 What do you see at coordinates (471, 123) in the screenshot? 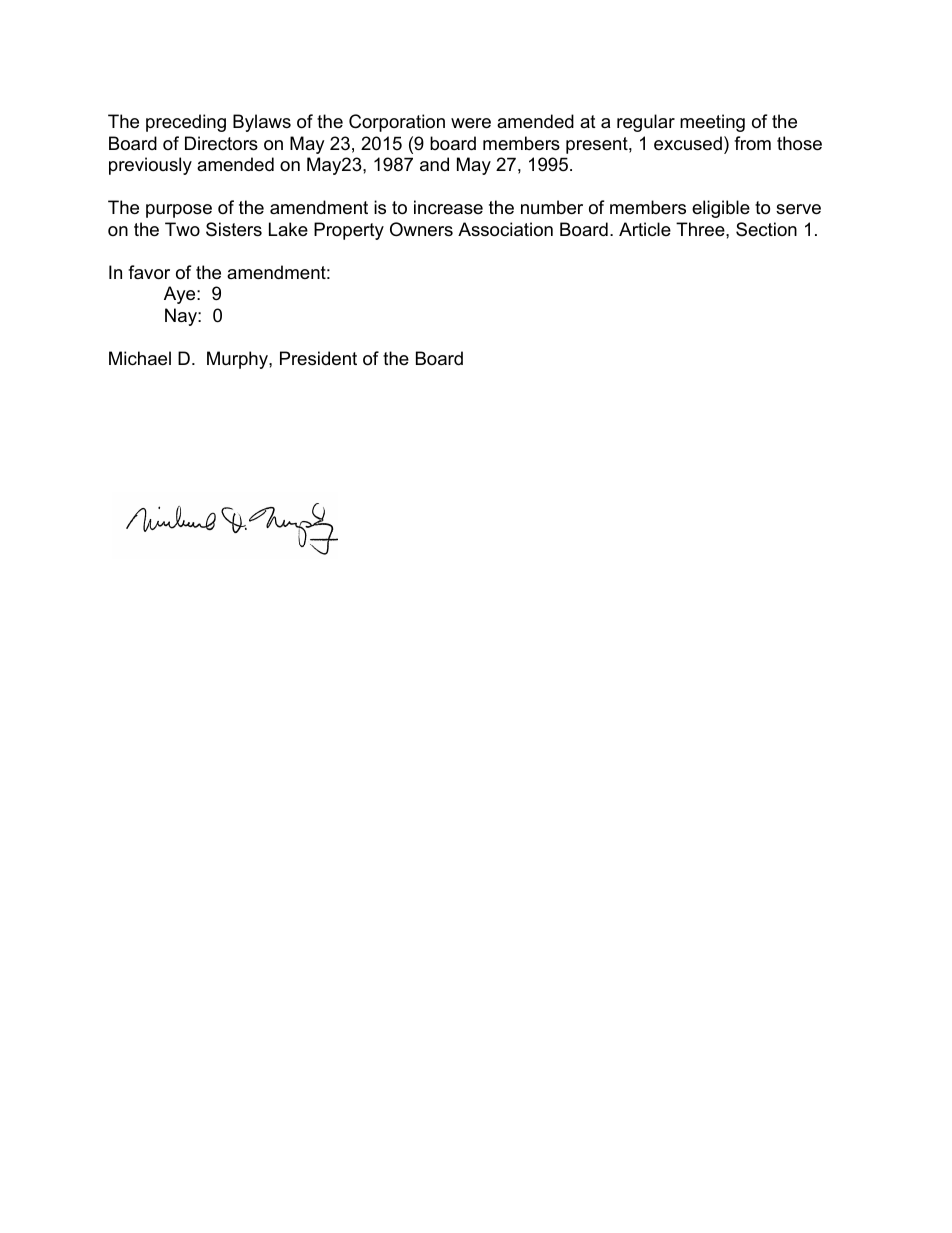
I see `were` at bounding box center [471, 123].
